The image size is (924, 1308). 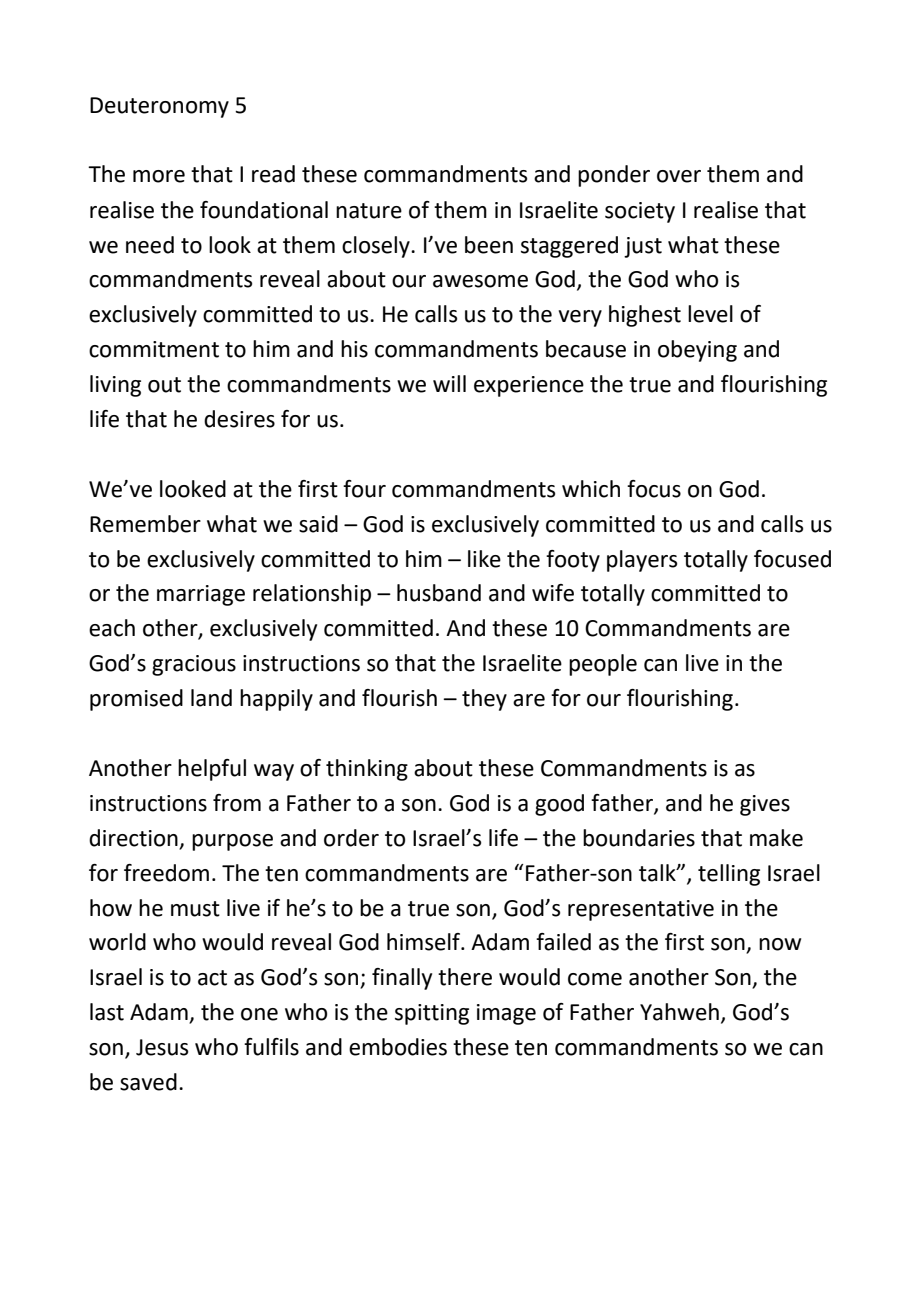 I want to click on desires, so click(x=239, y=419).
